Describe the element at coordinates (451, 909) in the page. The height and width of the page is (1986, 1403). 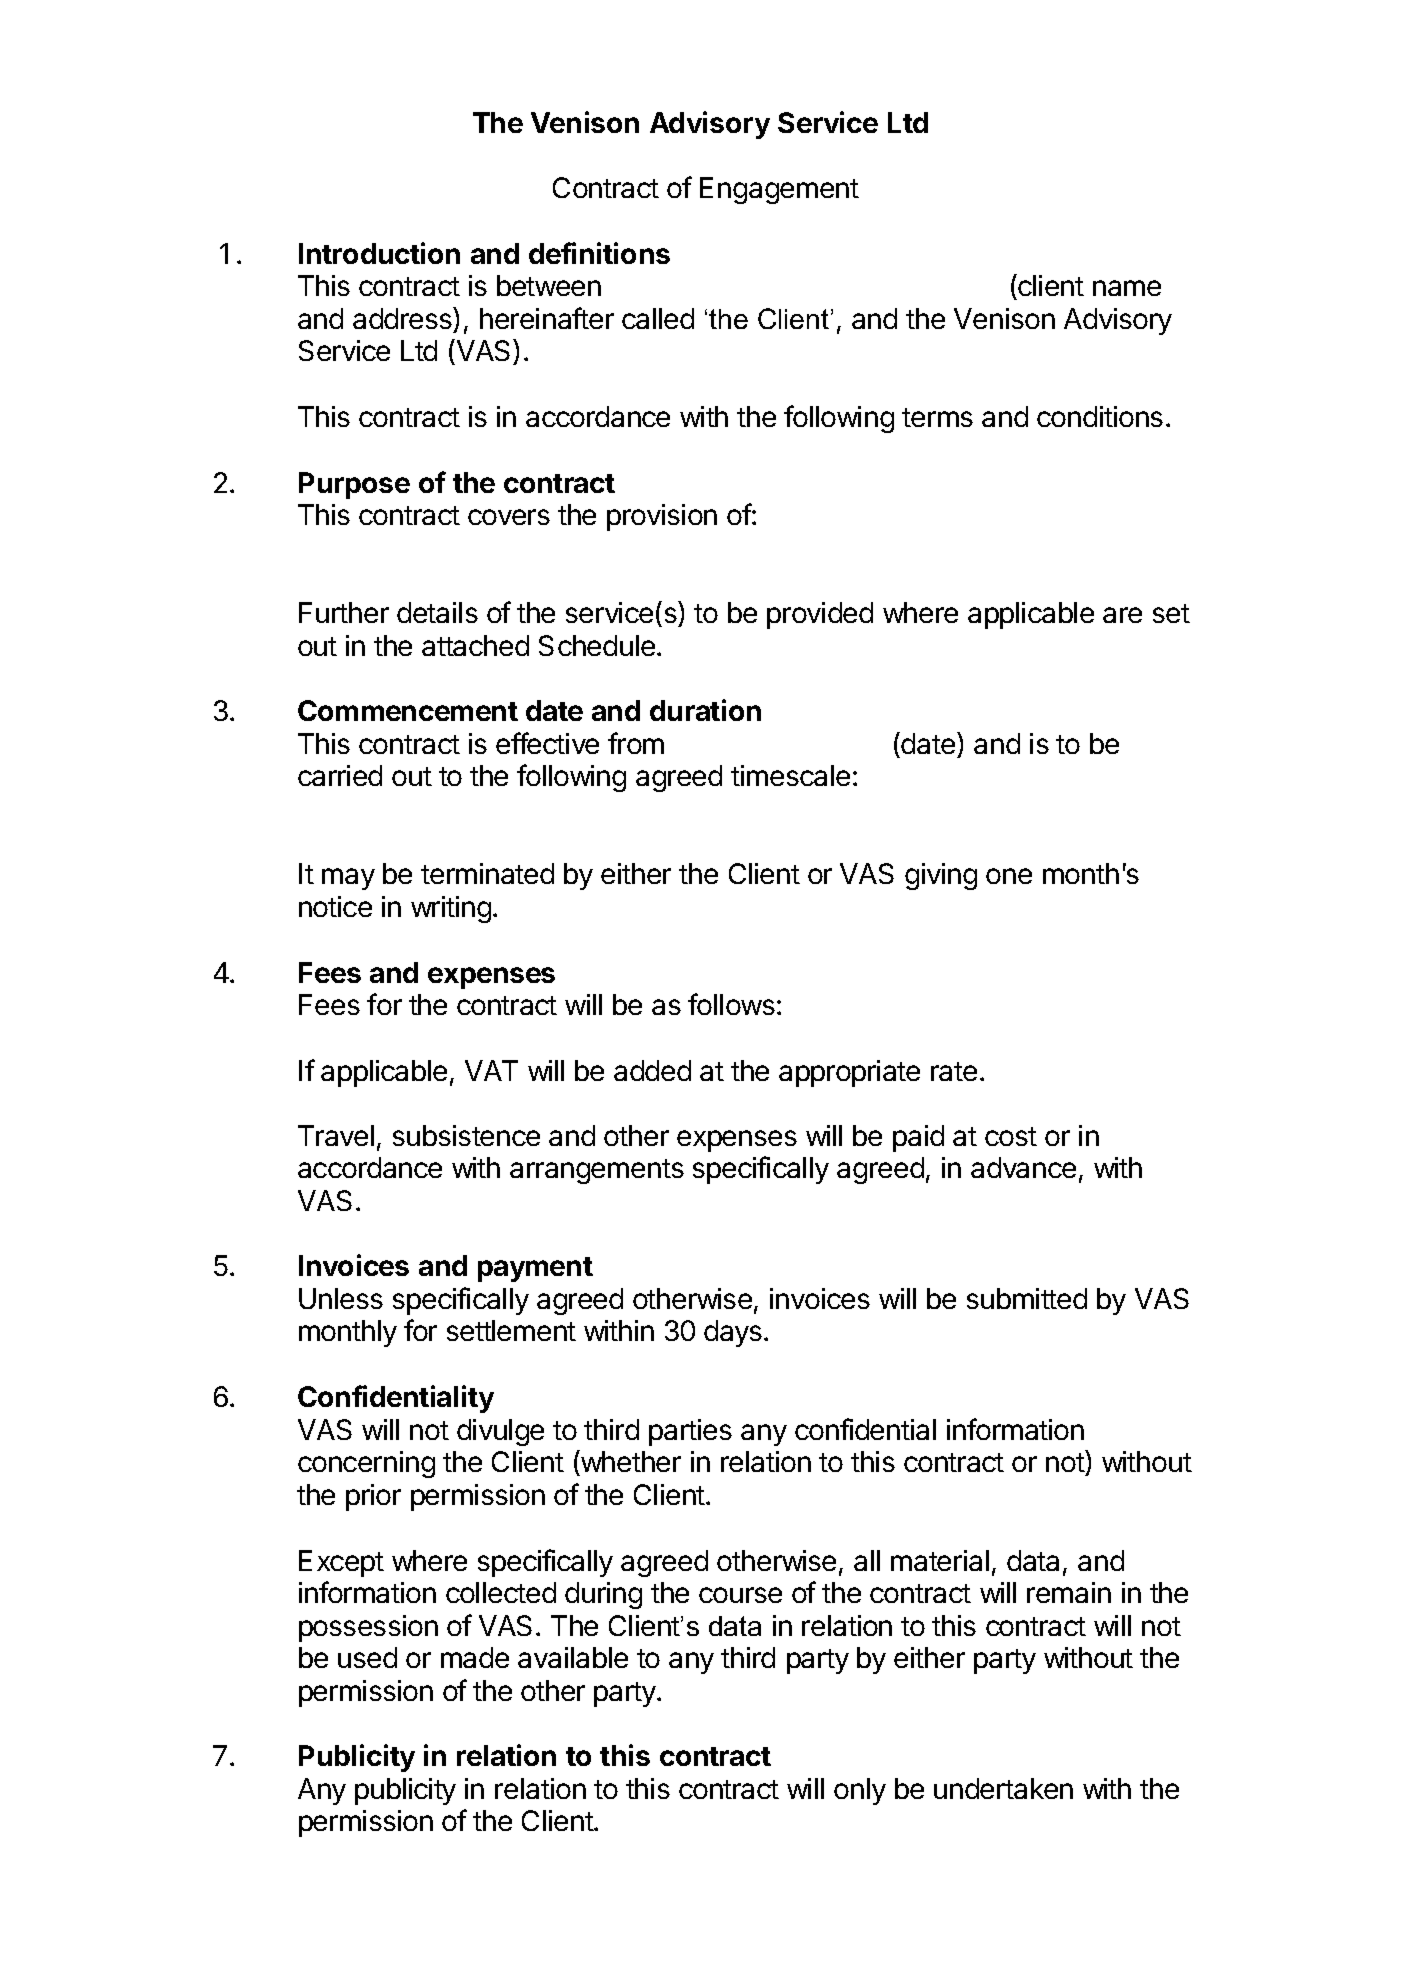
I see `writing` at that location.
